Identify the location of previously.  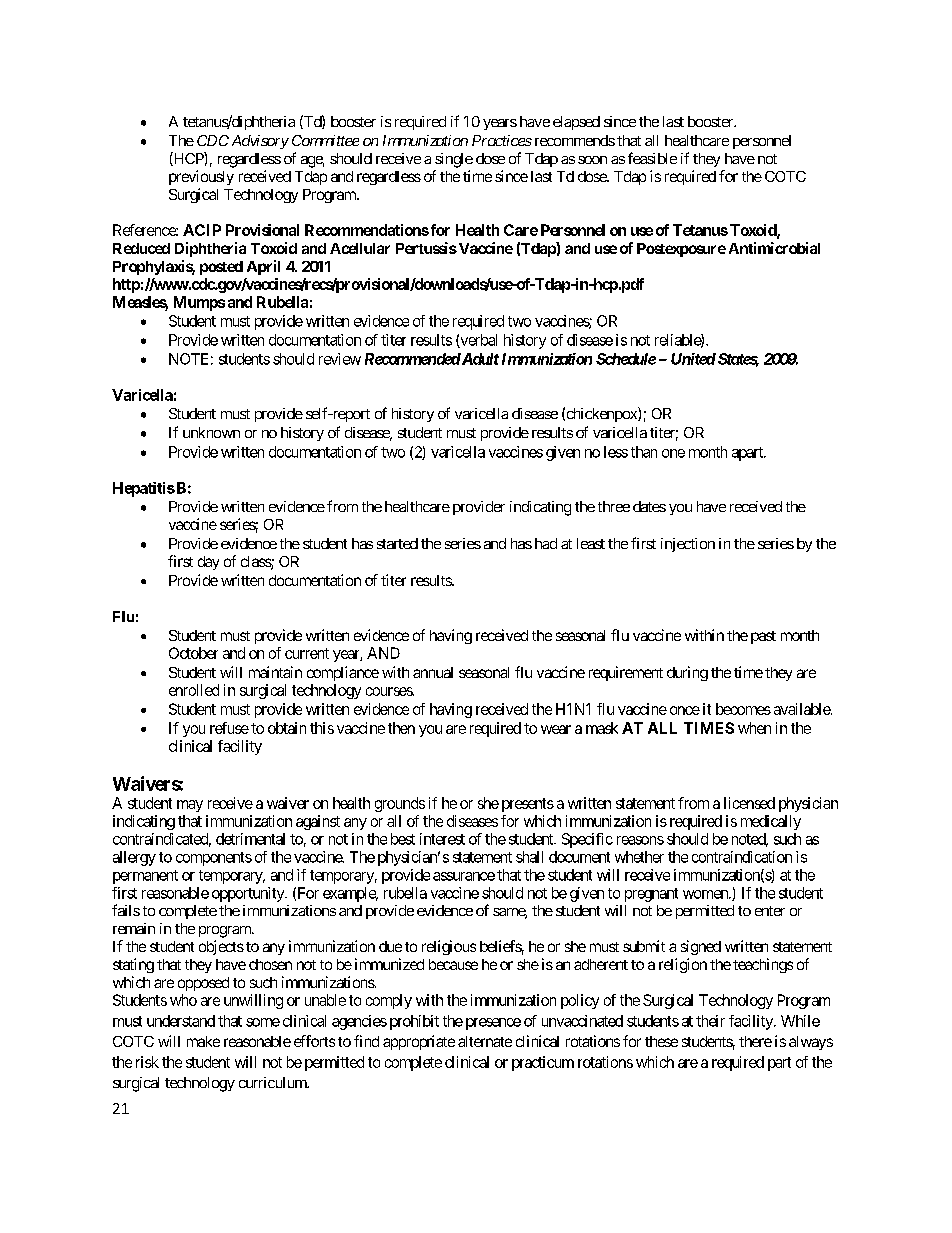
(201, 177).
